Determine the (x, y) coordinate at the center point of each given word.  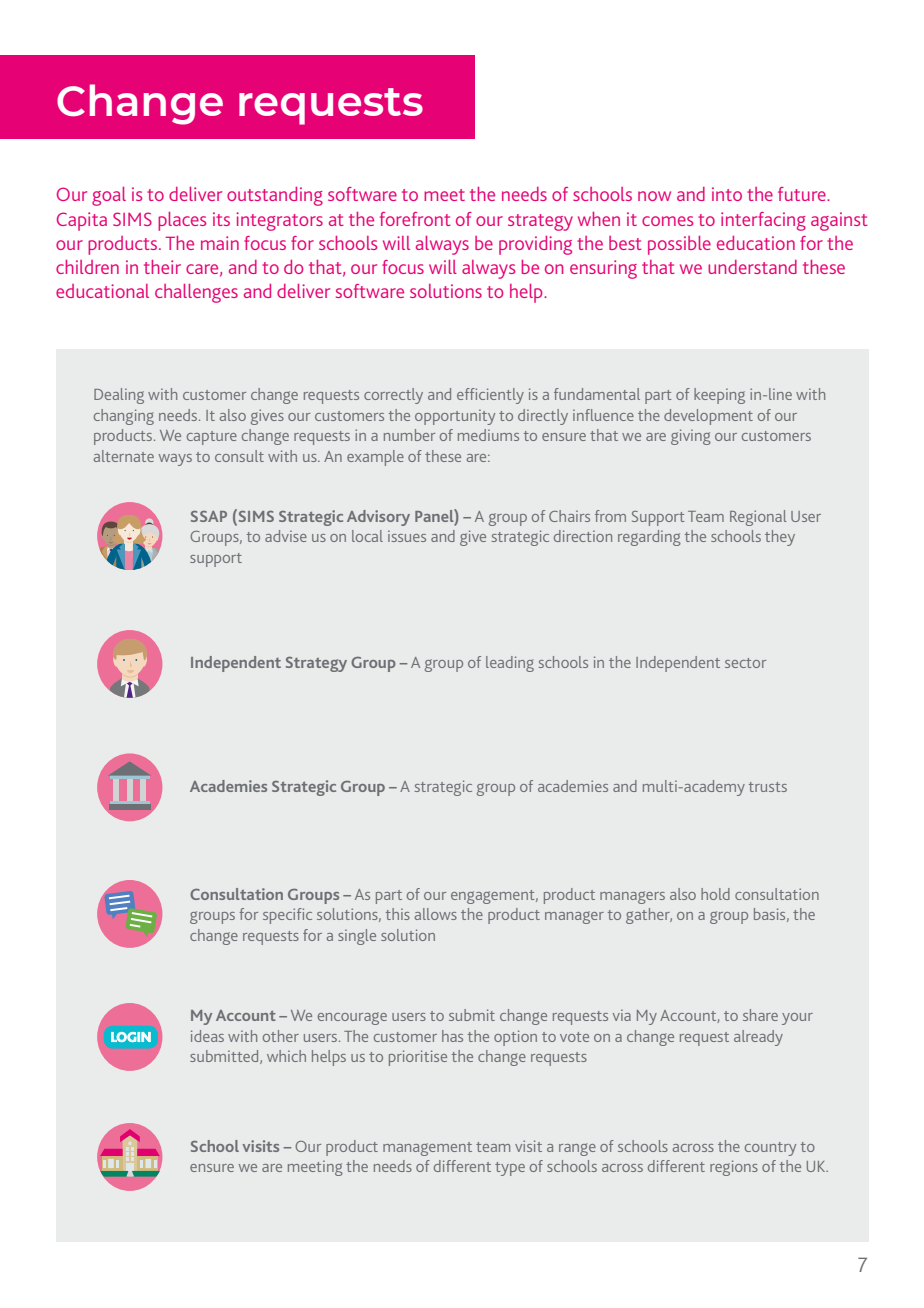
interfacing (763, 221)
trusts (768, 787)
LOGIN (131, 1037)
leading (510, 664)
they (780, 538)
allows (436, 914)
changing (124, 417)
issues (407, 536)
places (182, 221)
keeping (719, 396)
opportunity (455, 417)
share (760, 1015)
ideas (207, 1036)
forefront (415, 219)
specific (287, 916)
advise (286, 536)
